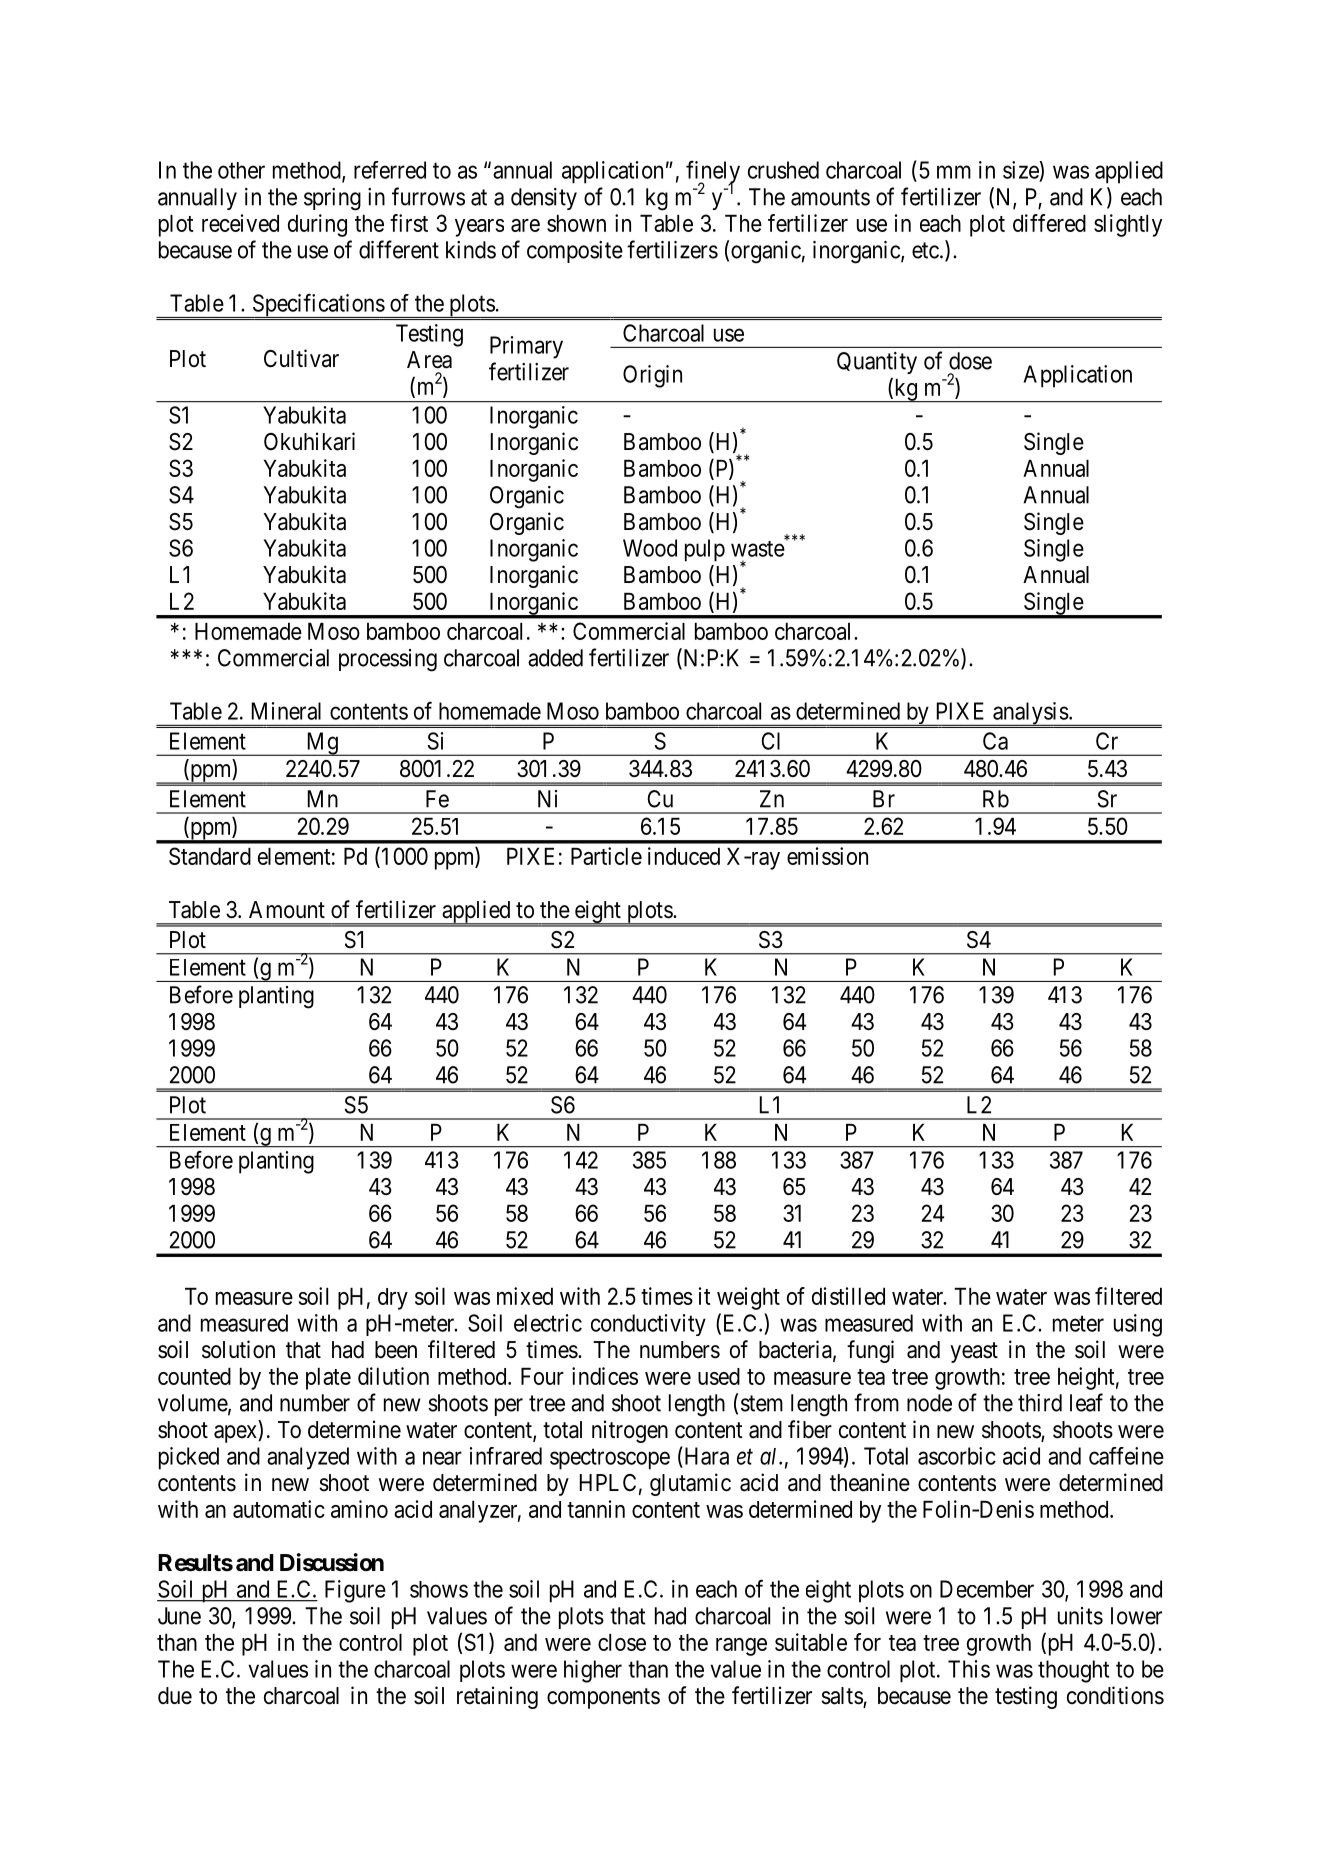 The height and width of the screenshot is (1867, 1319). I want to click on during, so click(317, 225).
